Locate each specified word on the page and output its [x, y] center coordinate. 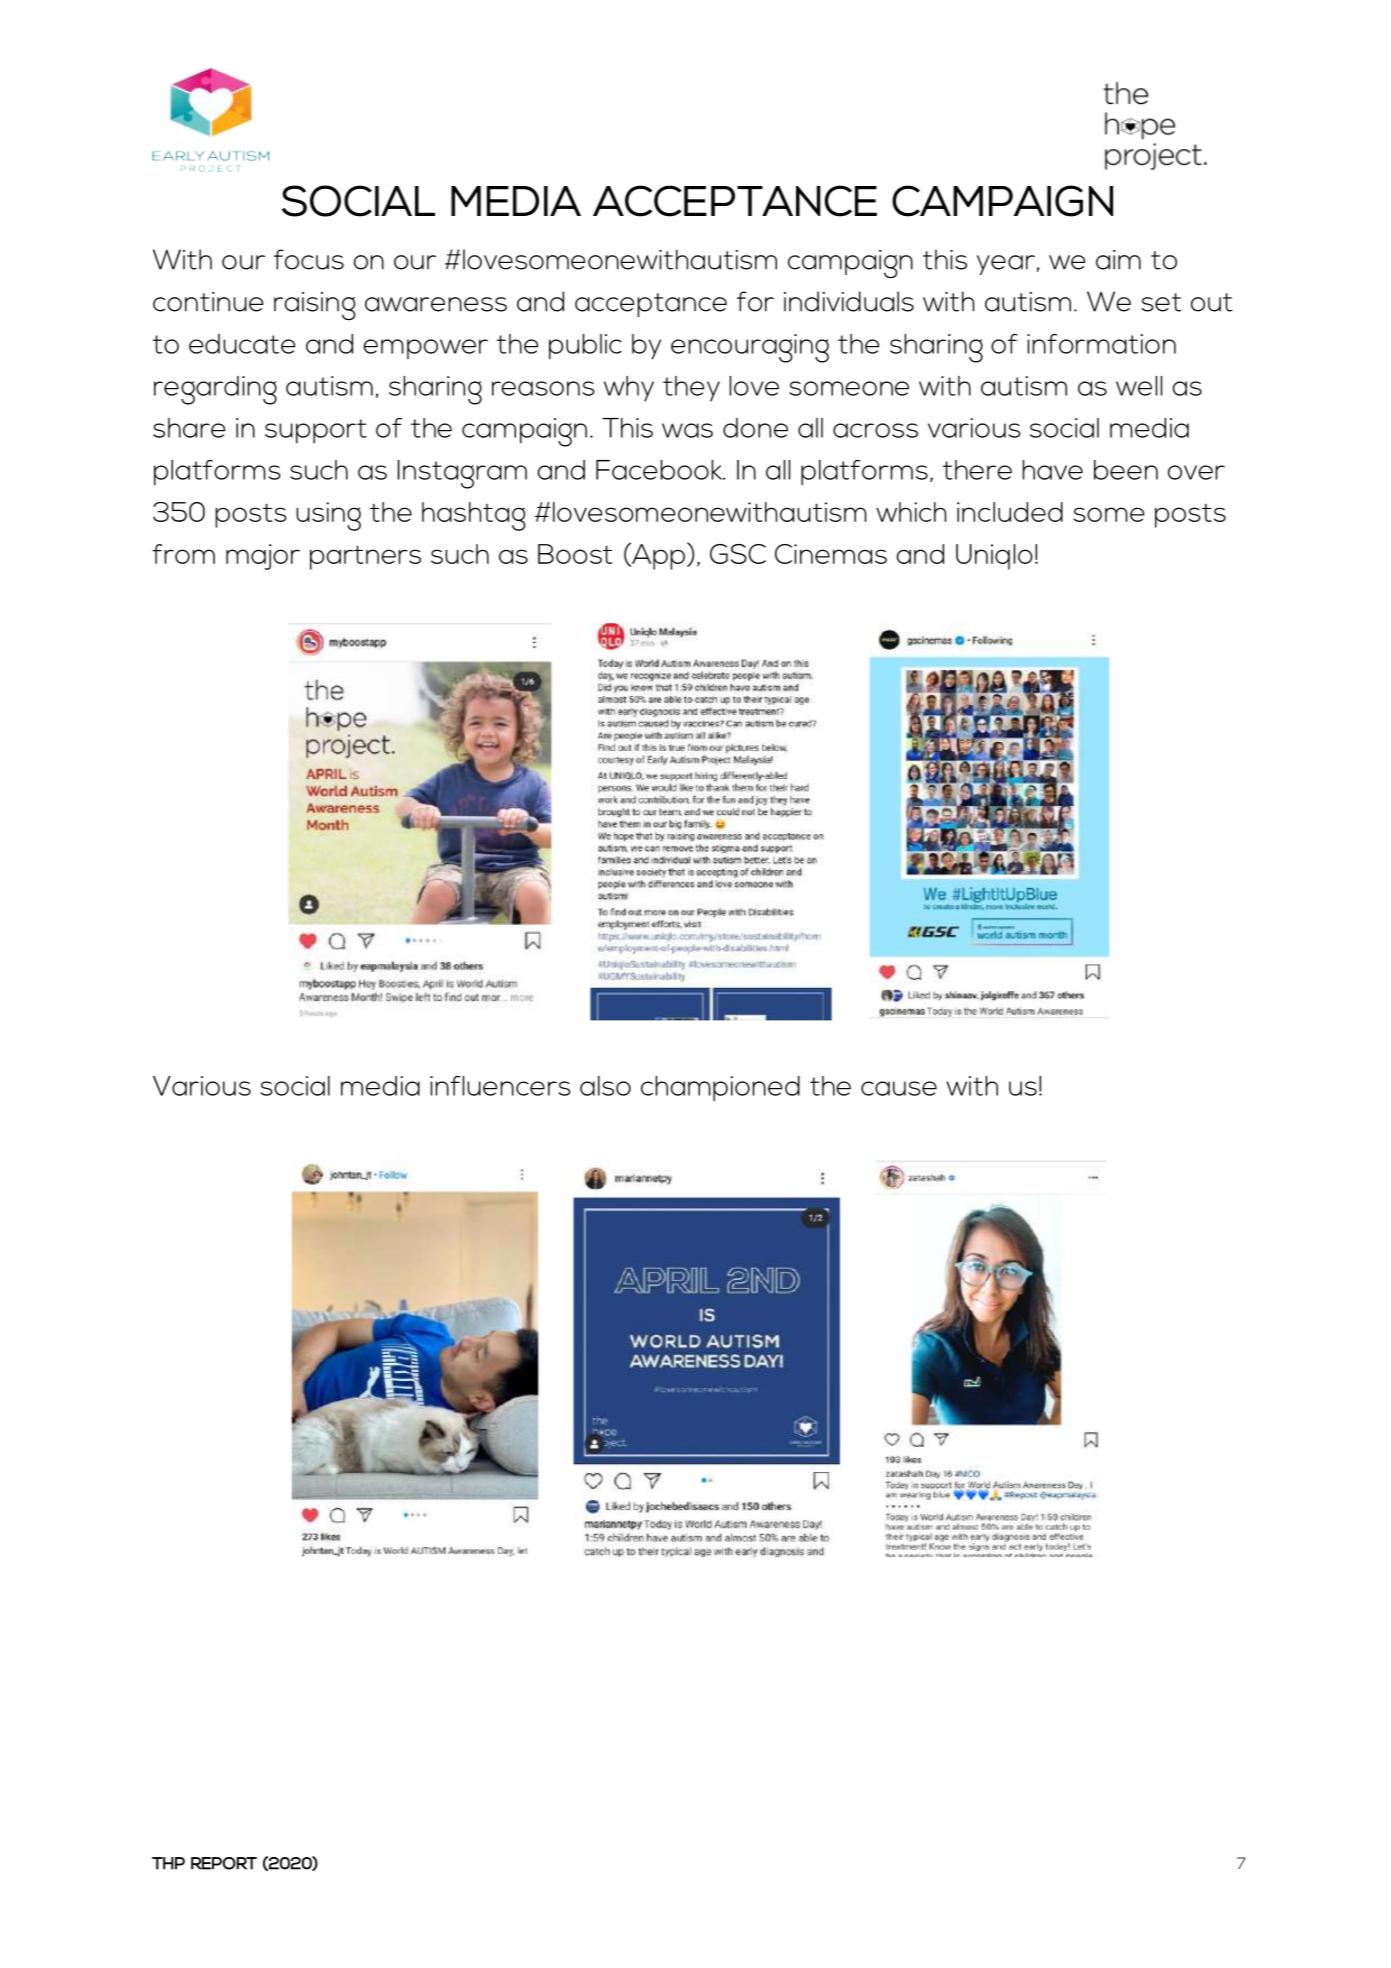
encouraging [750, 348]
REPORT [224, 1863]
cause [899, 1088]
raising [315, 306]
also [605, 1086]
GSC [738, 554]
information [1101, 344]
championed [720, 1089]
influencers [500, 1086]
